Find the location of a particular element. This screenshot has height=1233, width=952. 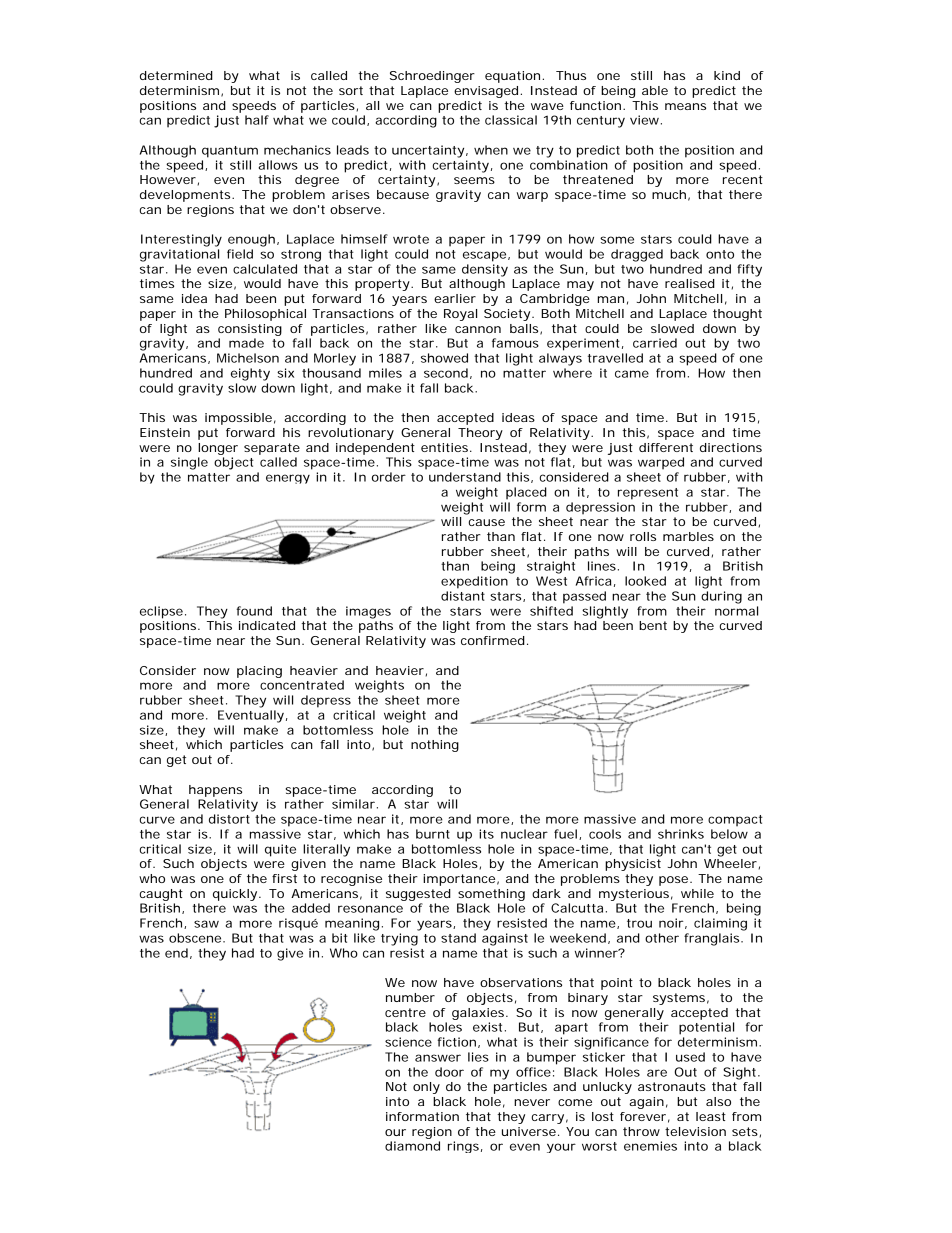

shrinks is located at coordinates (681, 834).
